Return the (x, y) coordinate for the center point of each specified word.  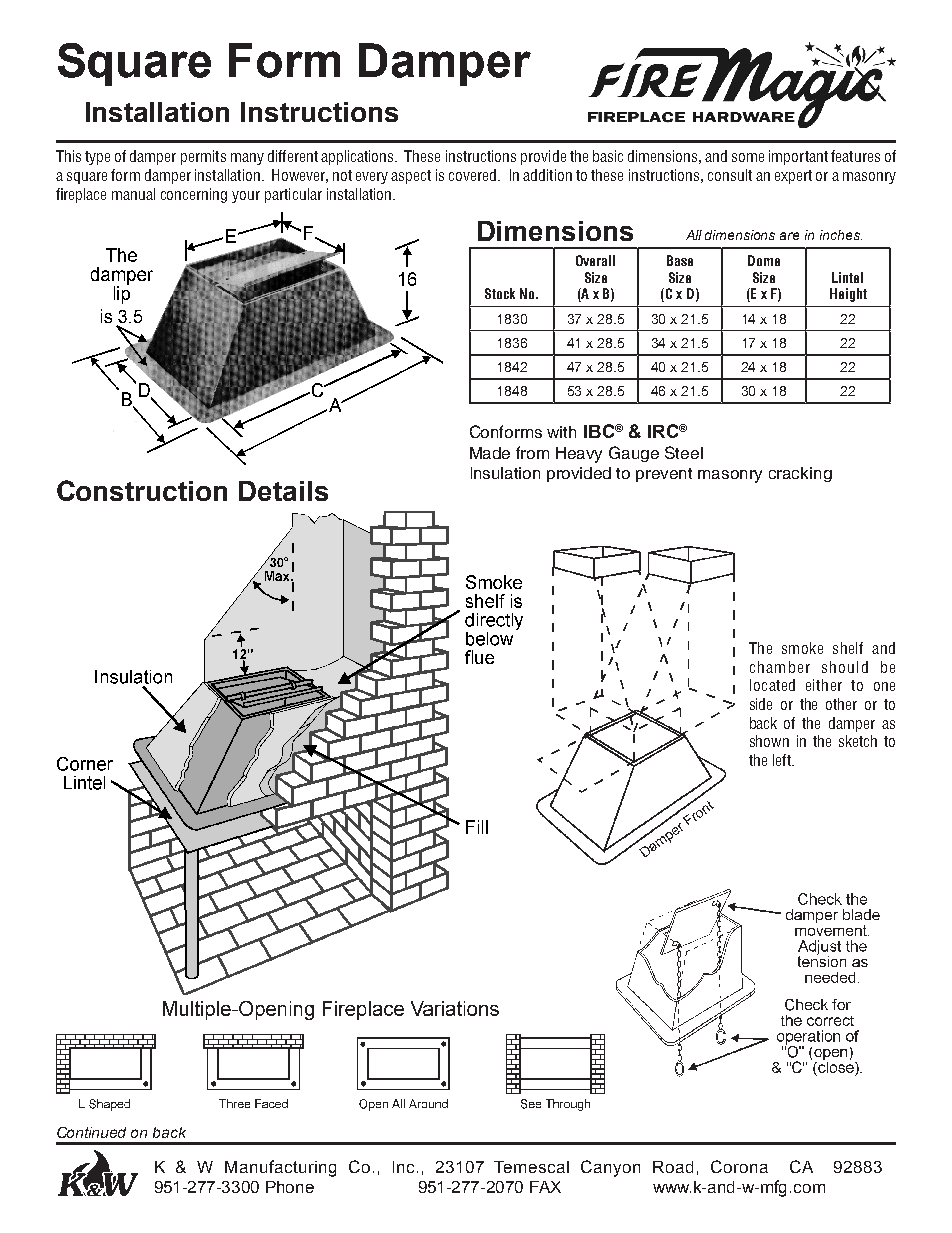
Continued (91, 1132)
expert (793, 177)
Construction (142, 490)
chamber (780, 667)
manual (133, 194)
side (761, 704)
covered (472, 175)
